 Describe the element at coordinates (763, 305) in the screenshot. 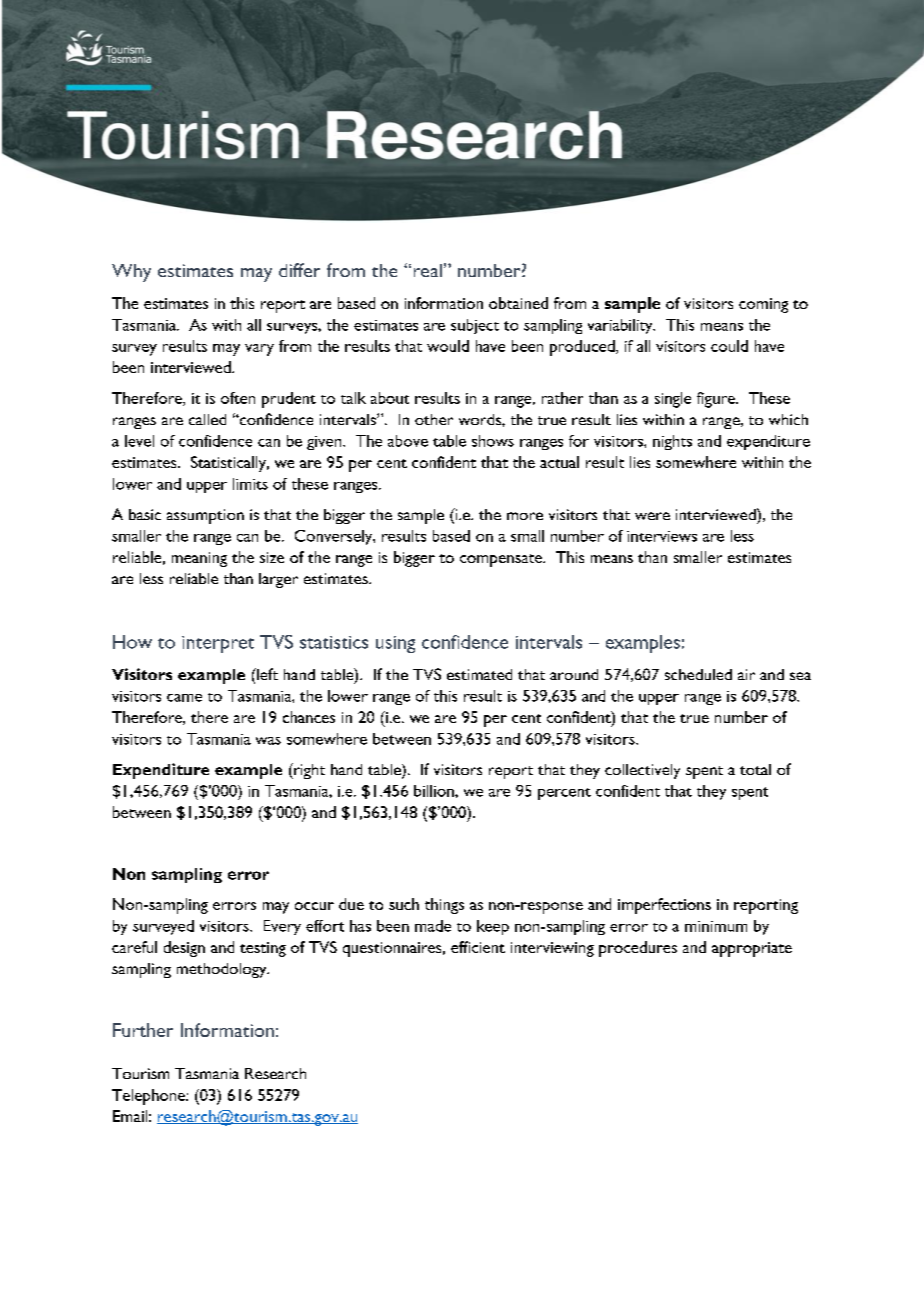

I see `coming` at that location.
